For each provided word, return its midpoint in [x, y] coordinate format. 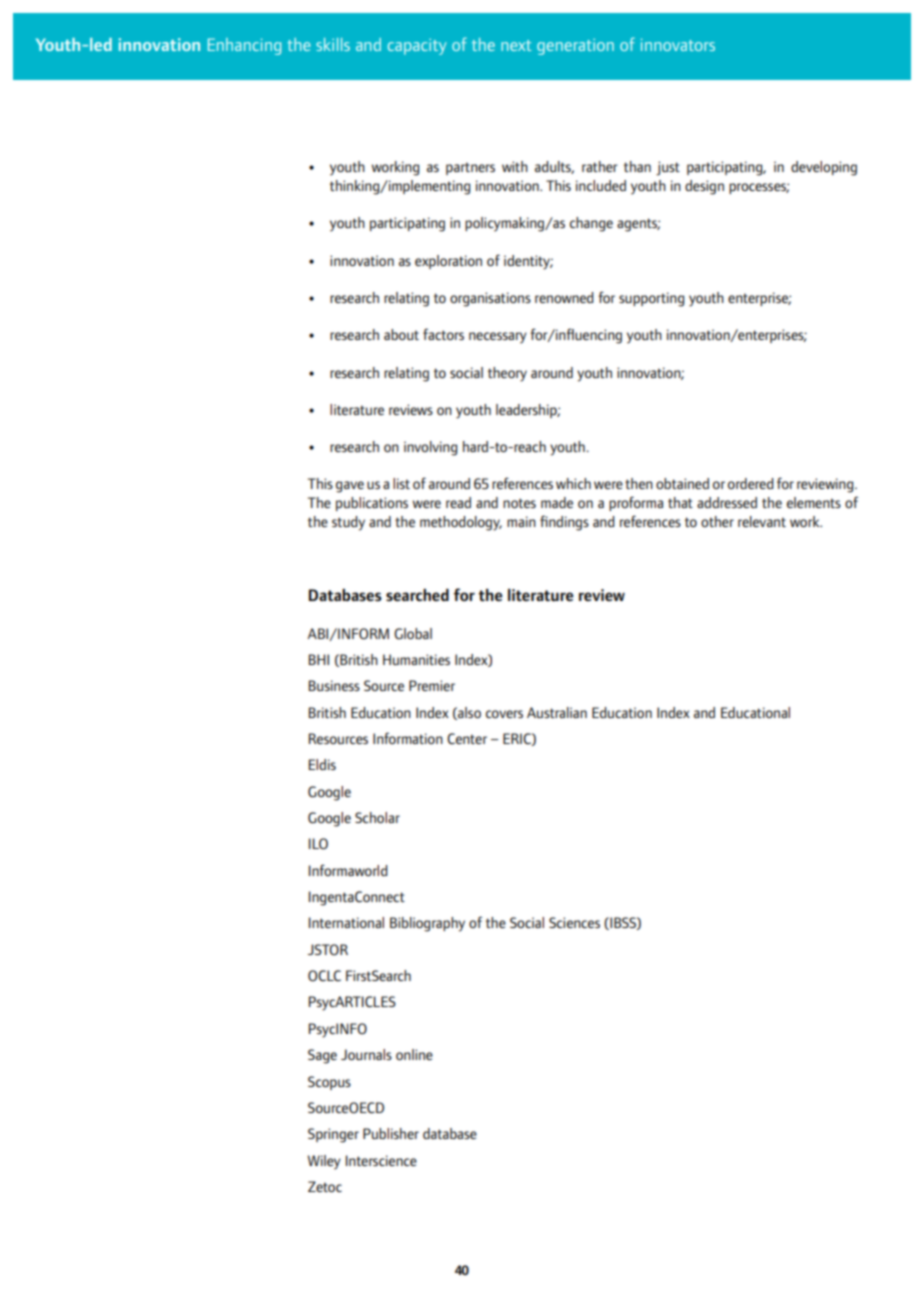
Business [334, 685]
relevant [762, 521]
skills [333, 44]
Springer [333, 1135]
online [414, 1054]
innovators [678, 45]
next [516, 45]
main [521, 521]
